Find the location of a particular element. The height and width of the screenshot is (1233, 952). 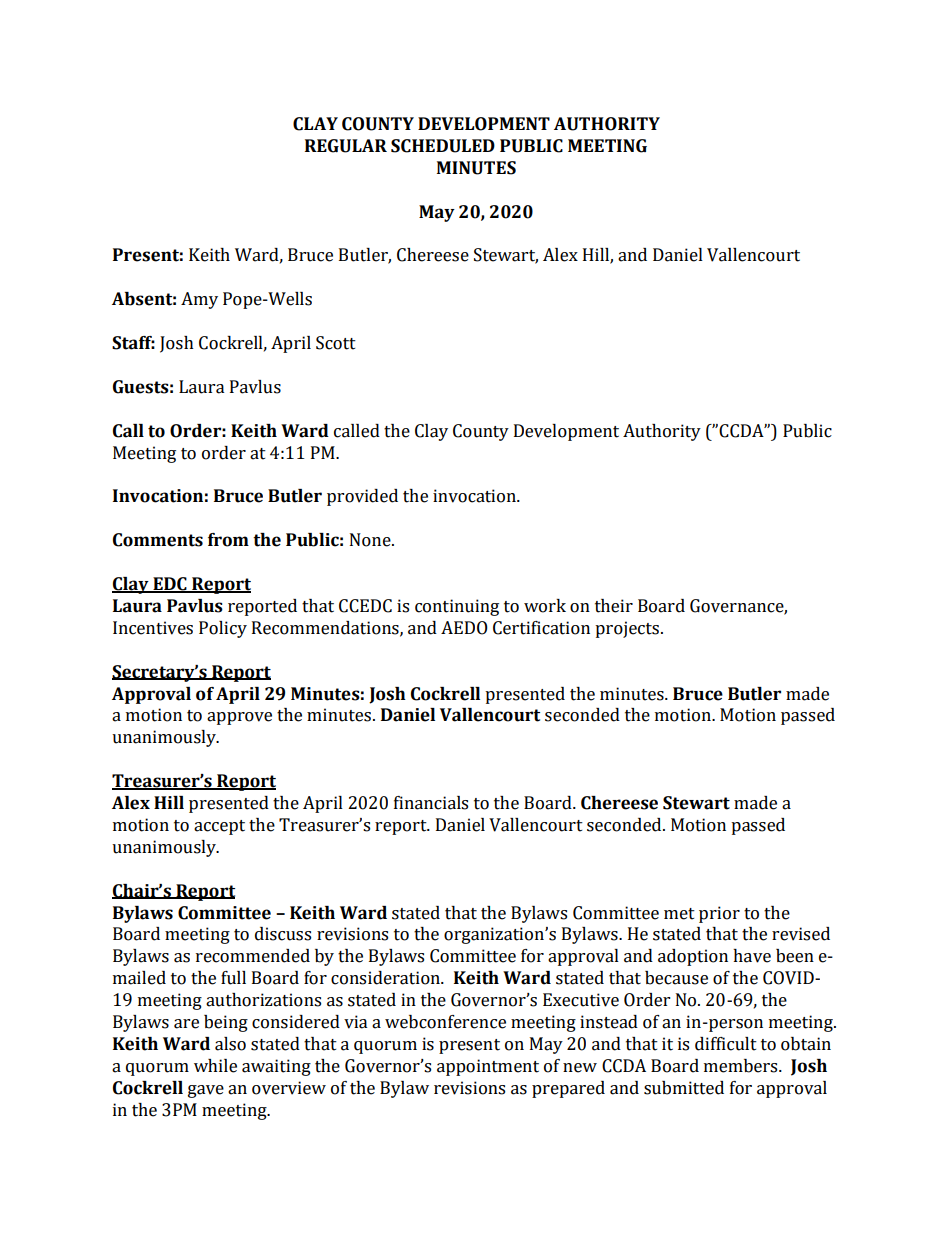

appointment is located at coordinates (488, 1067).
